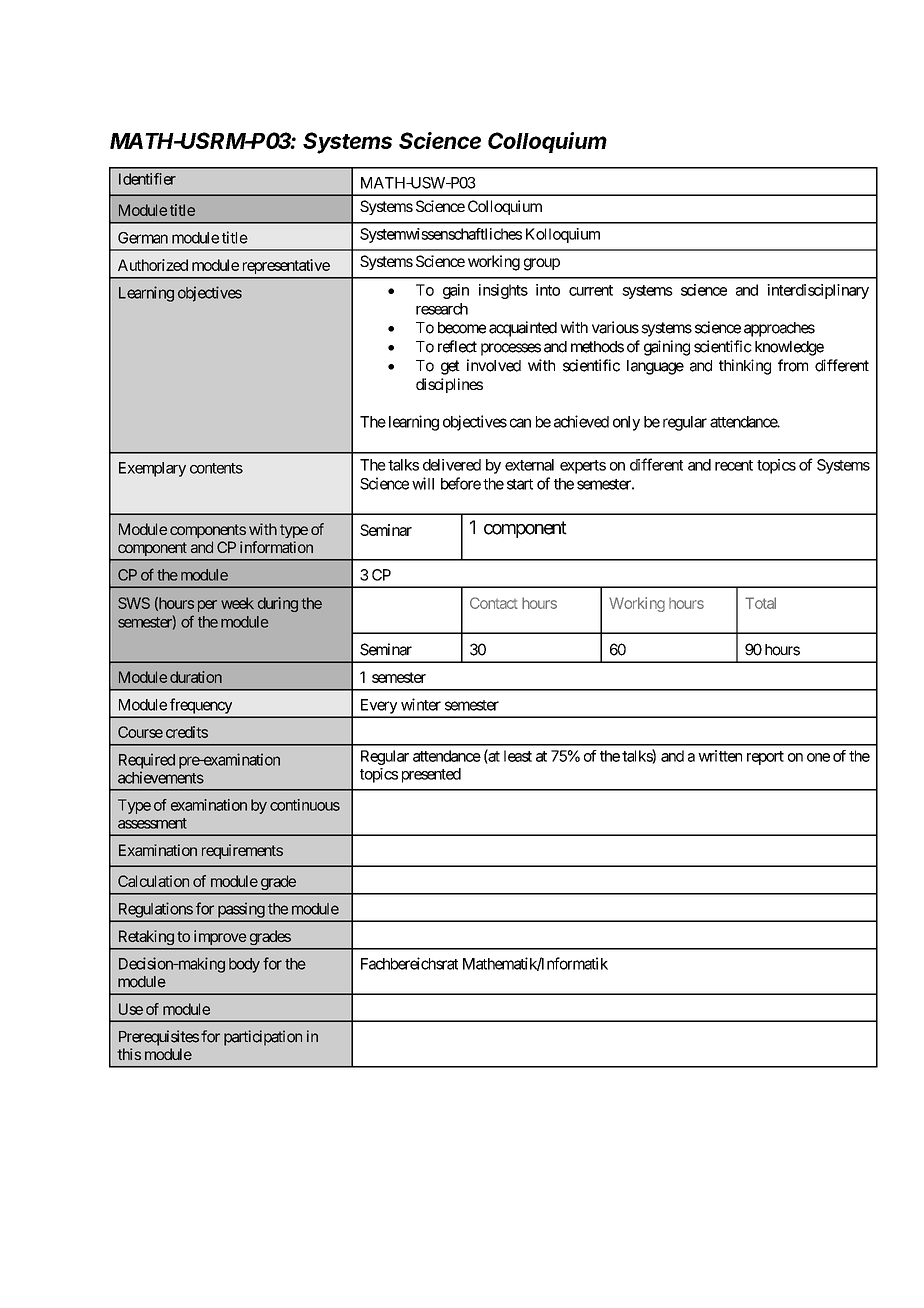 The width and height of the document is (924, 1308). What do you see at coordinates (542, 264) in the document?
I see `group` at bounding box center [542, 264].
